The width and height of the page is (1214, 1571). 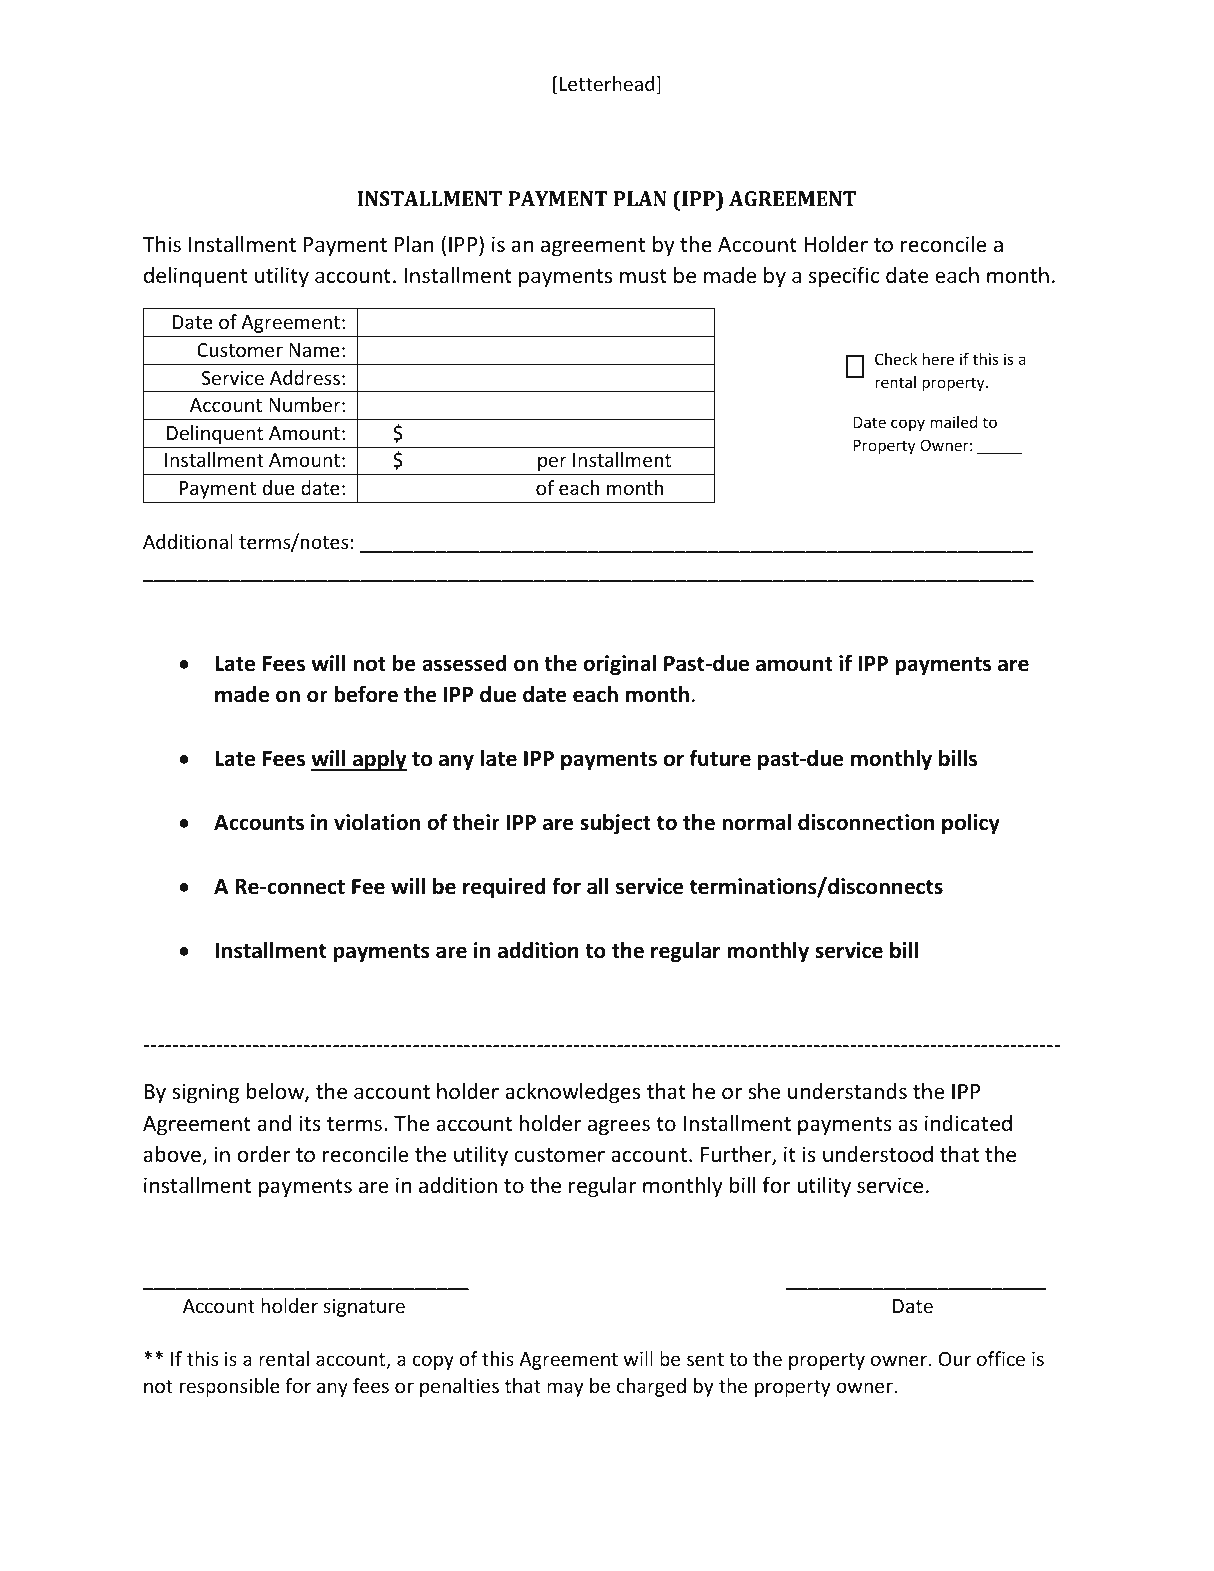 I want to click on must, so click(x=643, y=276).
